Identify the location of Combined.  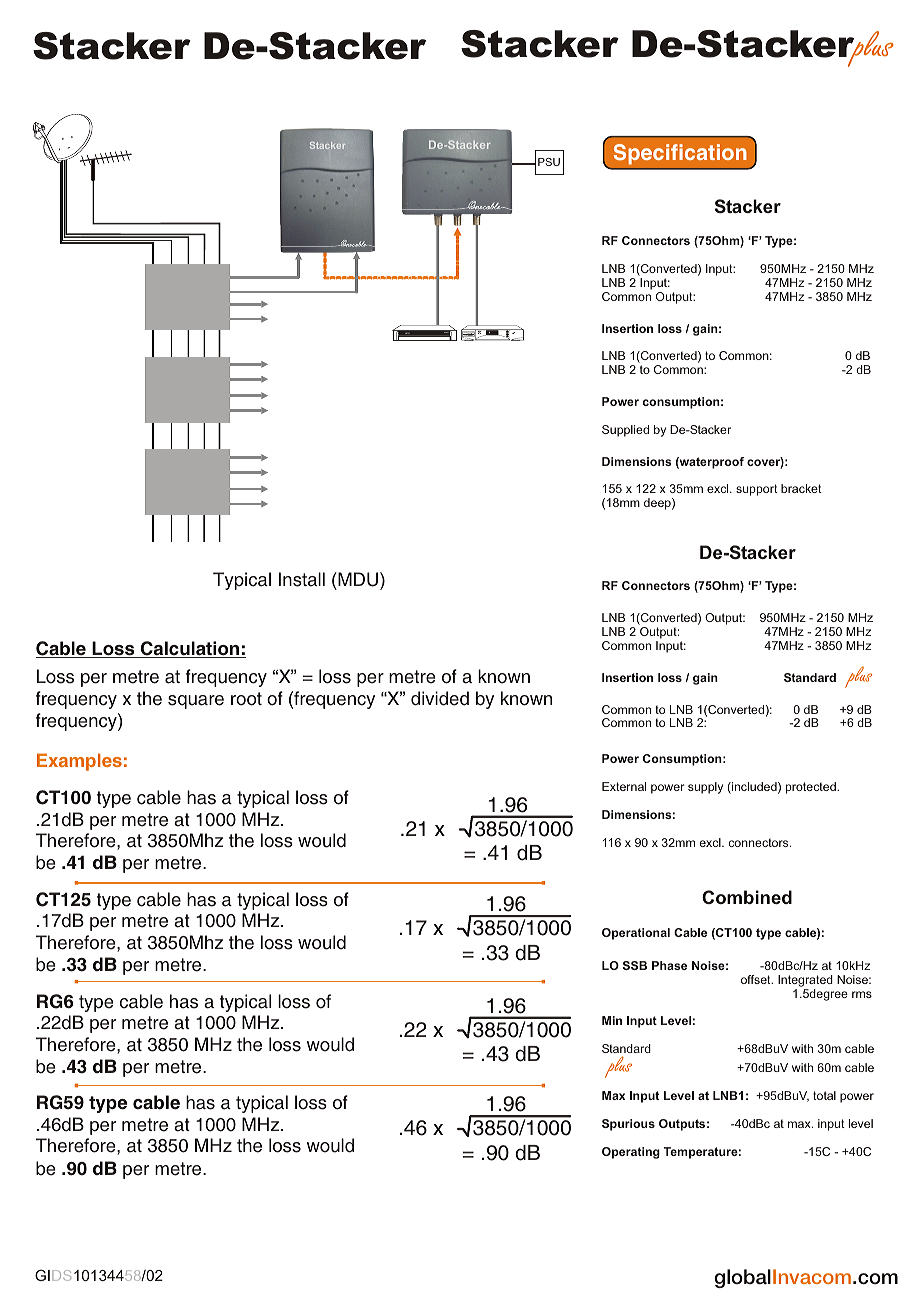
(747, 897).
